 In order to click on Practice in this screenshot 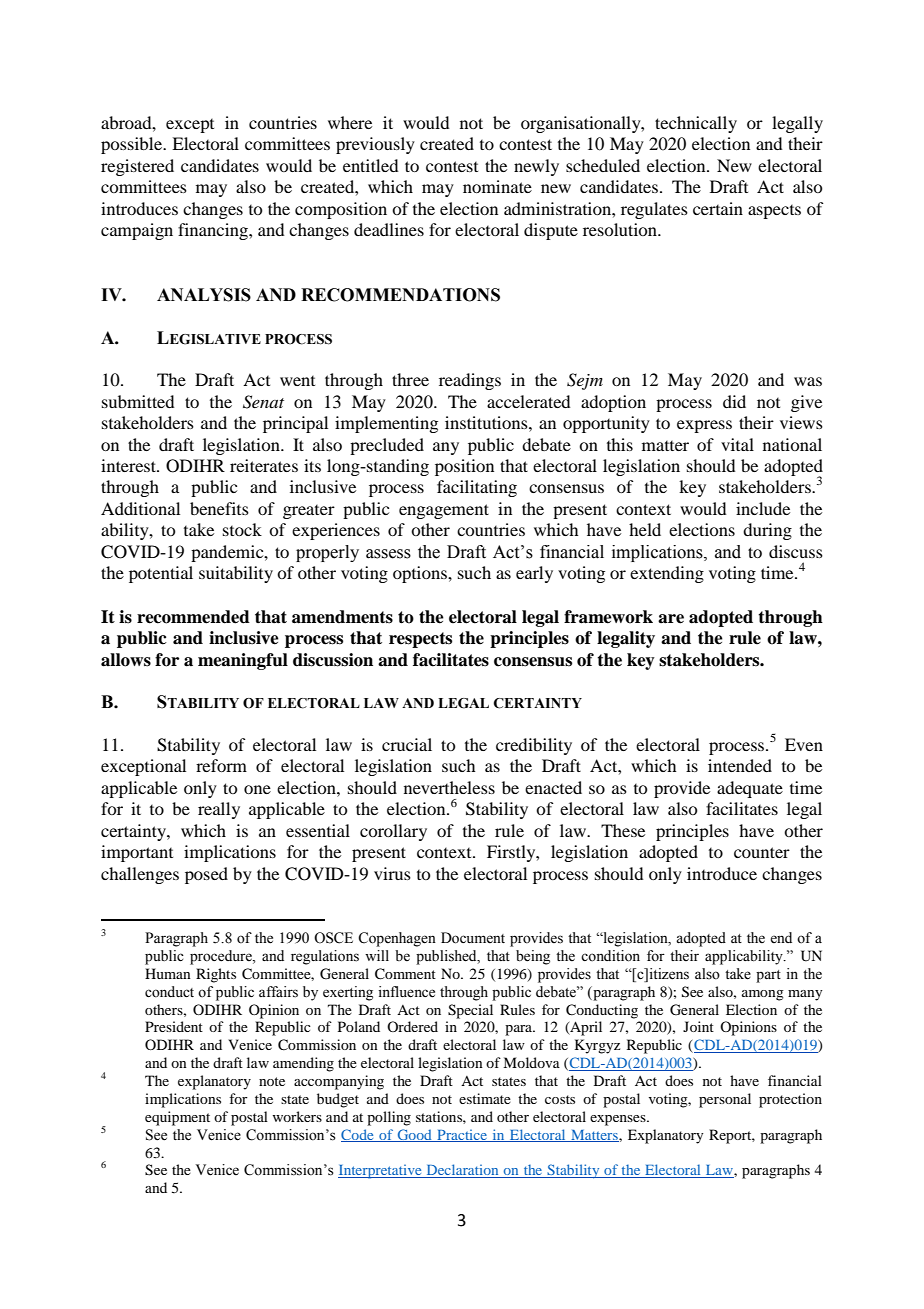, I will do `click(462, 1135)`.
